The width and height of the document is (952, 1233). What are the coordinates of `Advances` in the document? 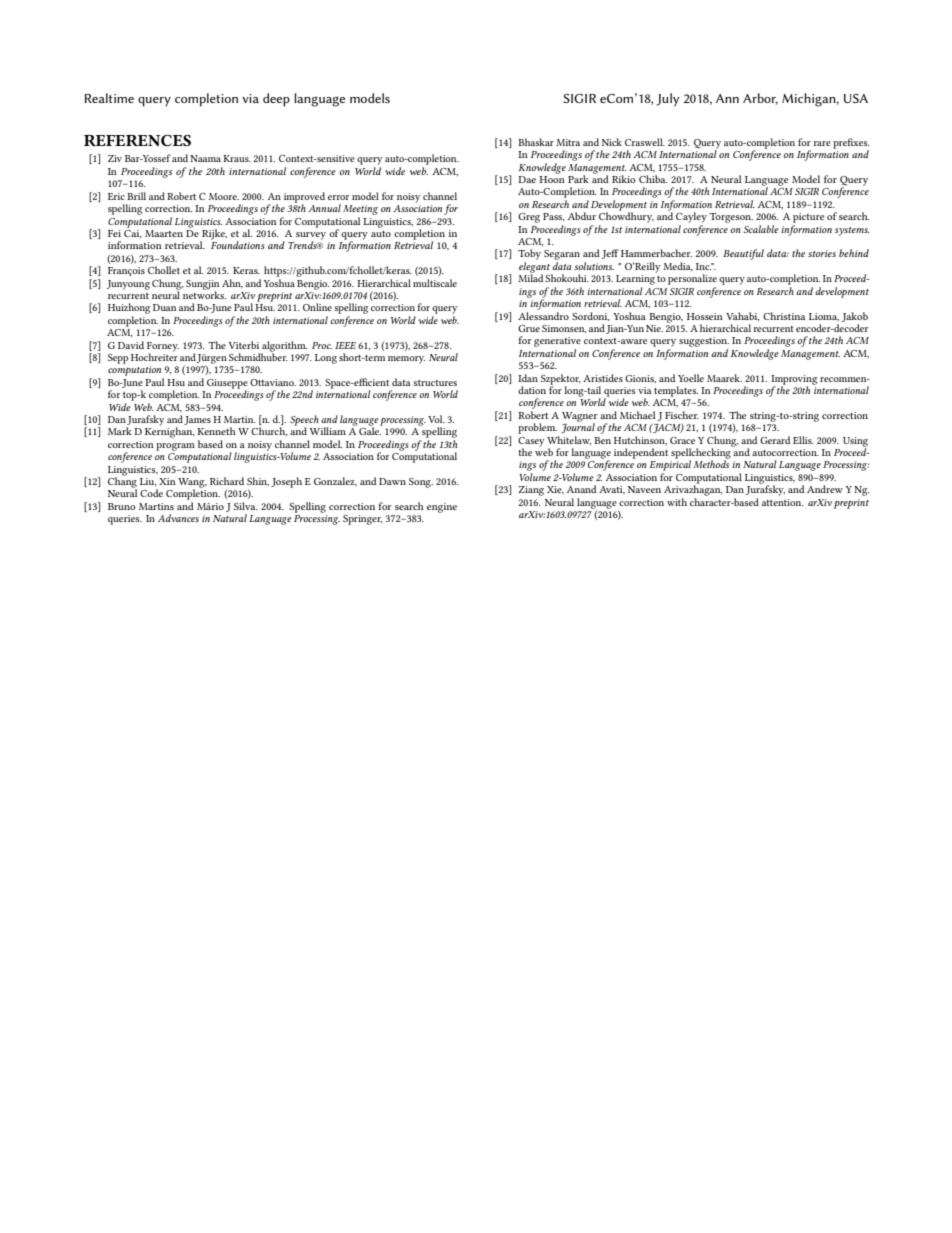 It's located at (178, 518).
